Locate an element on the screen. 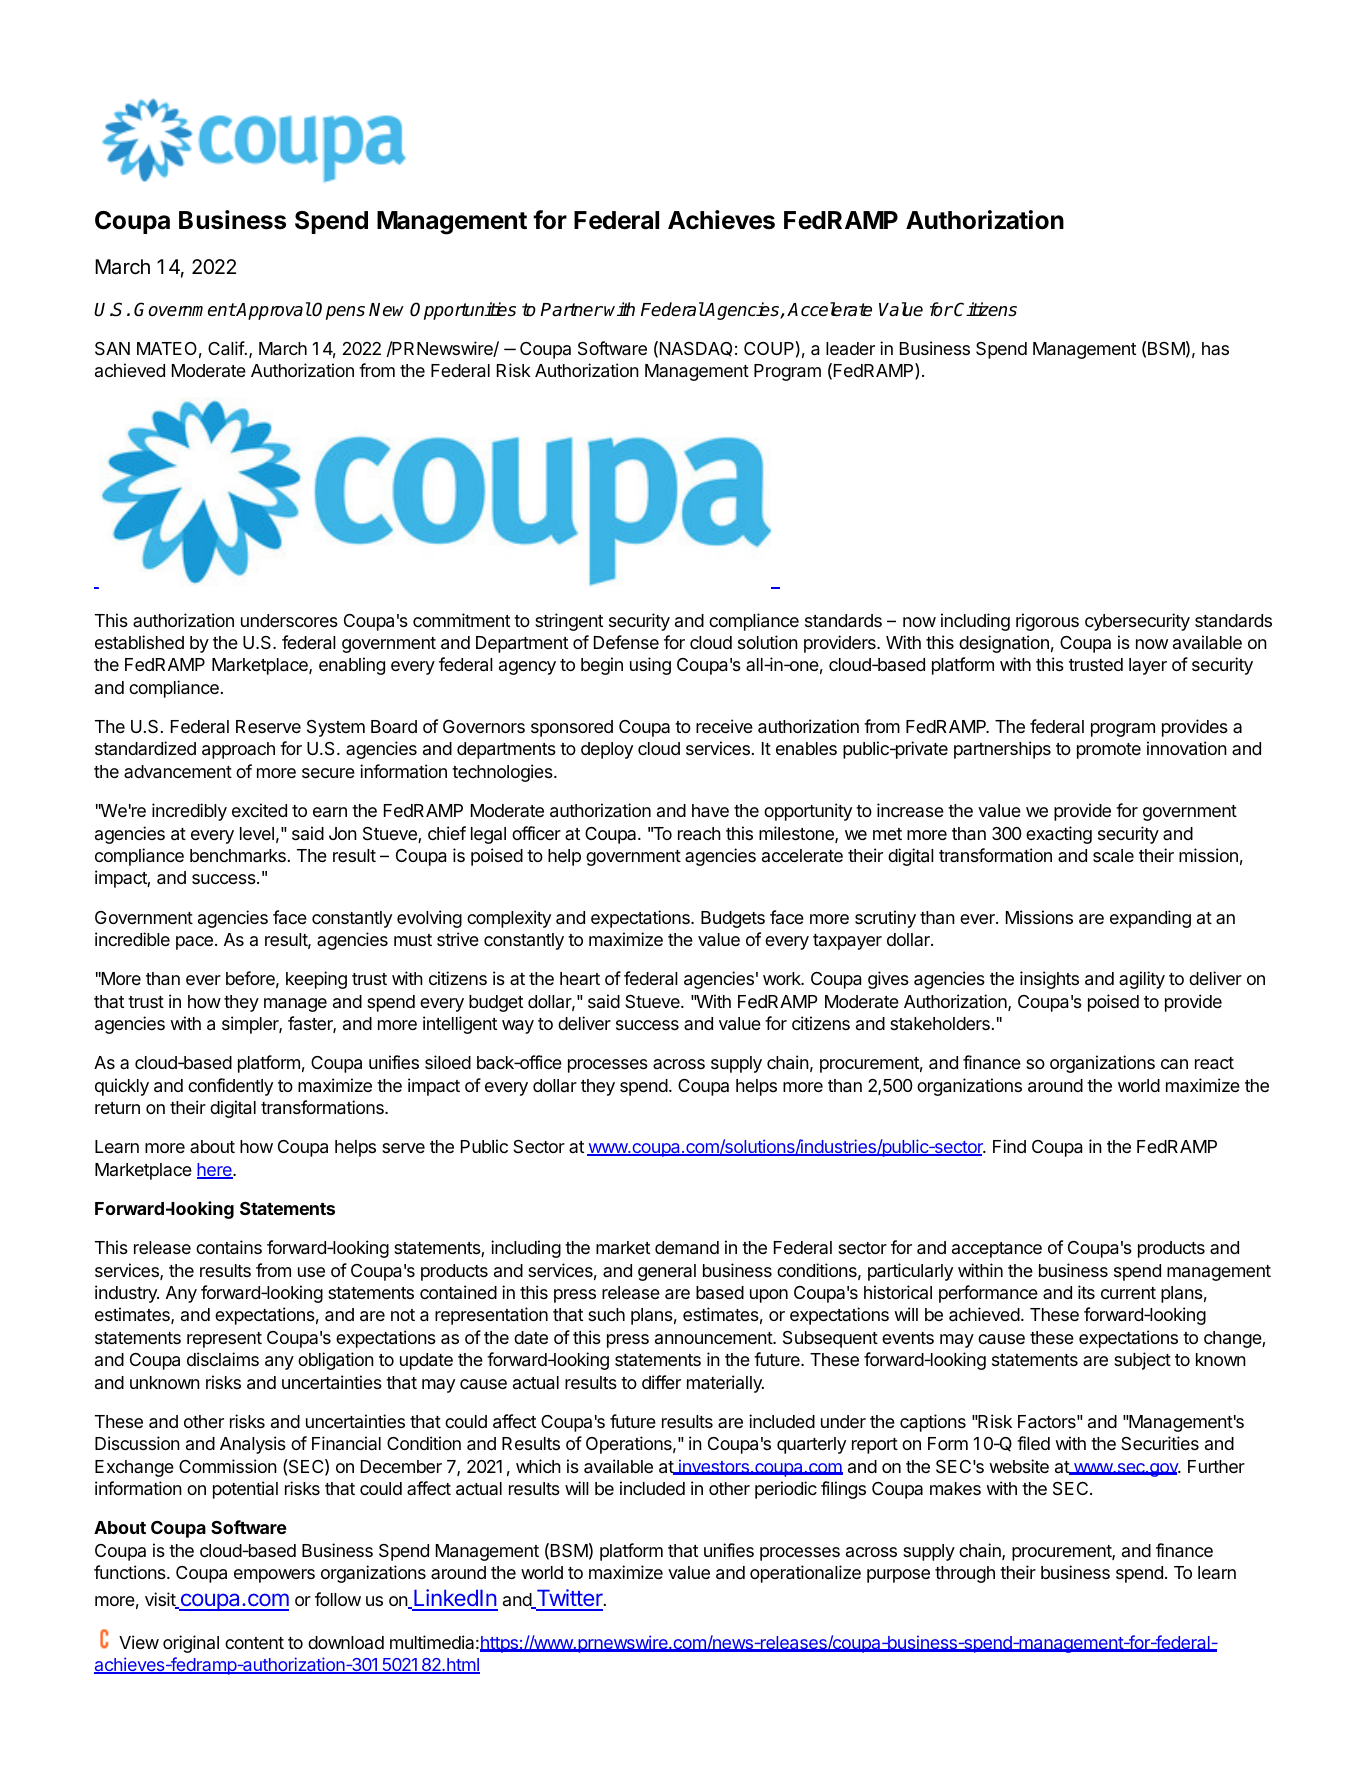  approach is located at coordinates (238, 750).
